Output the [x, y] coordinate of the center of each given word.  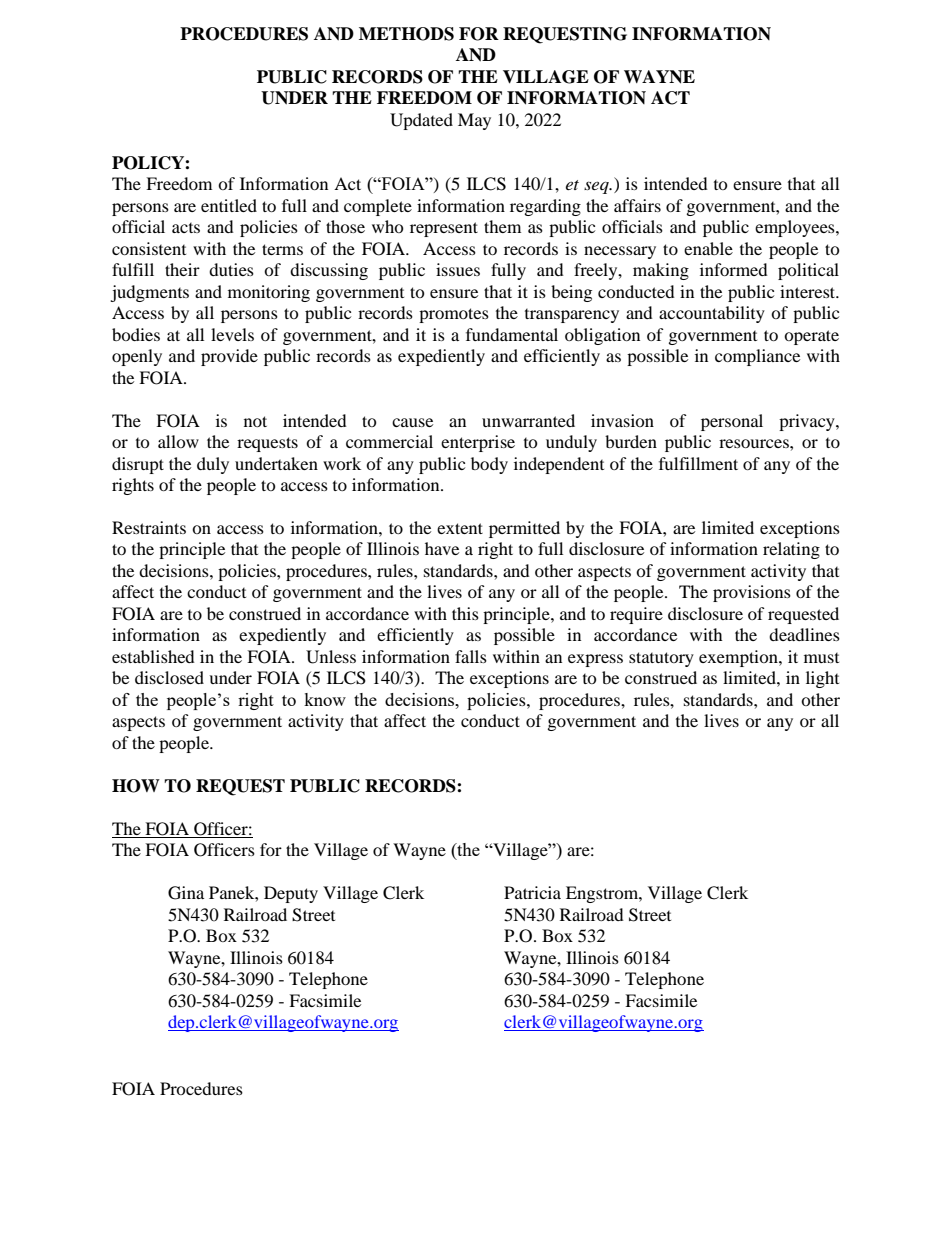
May [474, 121]
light [822, 679]
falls [471, 656]
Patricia [532, 892]
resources [755, 443]
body [489, 465]
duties [231, 269]
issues [458, 269]
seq [597, 187]
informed [734, 269]
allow [178, 441]
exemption [739, 658]
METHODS [406, 34]
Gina [186, 893]
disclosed [169, 677]
